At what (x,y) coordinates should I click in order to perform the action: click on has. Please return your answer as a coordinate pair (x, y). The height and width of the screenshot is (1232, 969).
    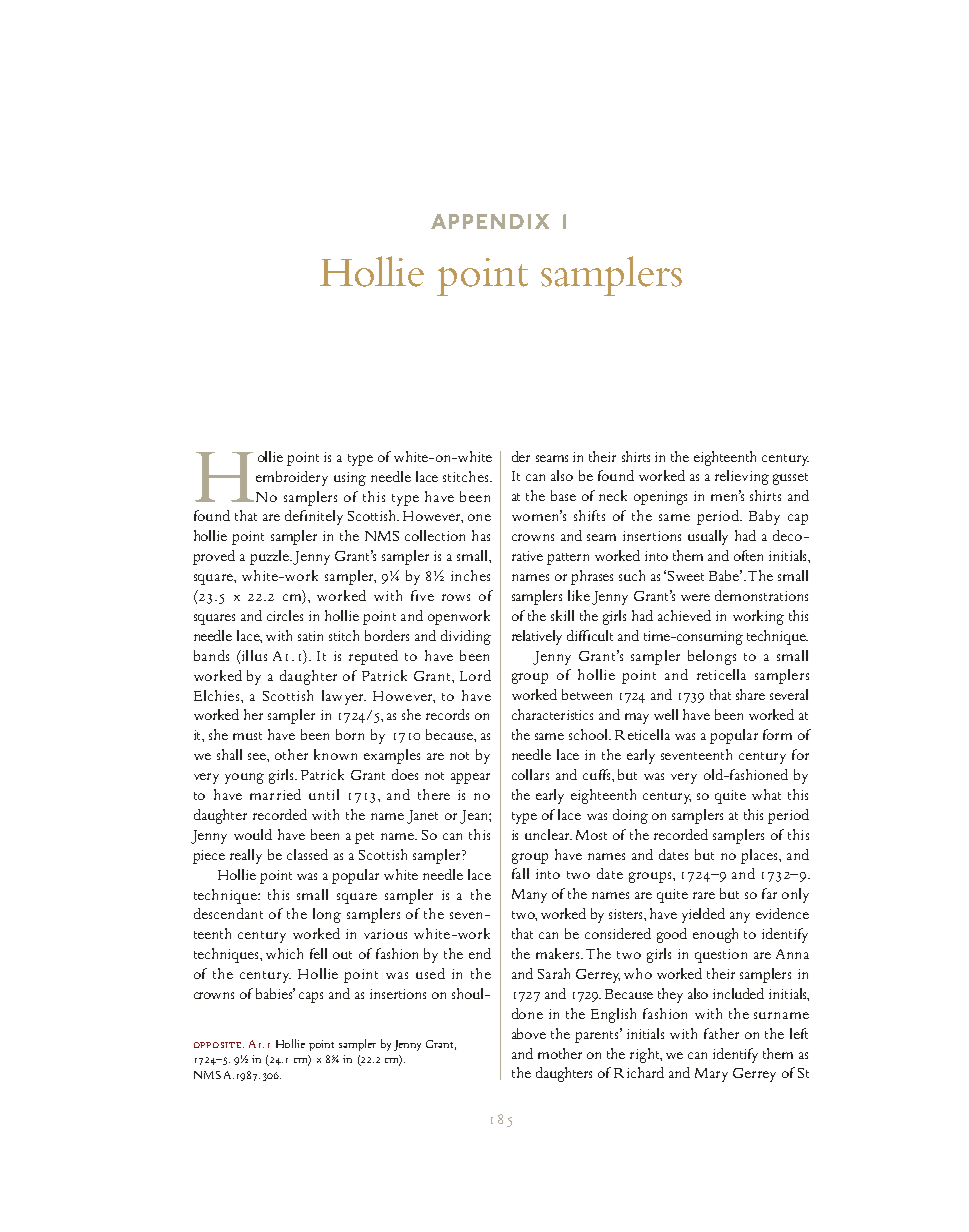
    Looking at the image, I should click on (481, 535).
